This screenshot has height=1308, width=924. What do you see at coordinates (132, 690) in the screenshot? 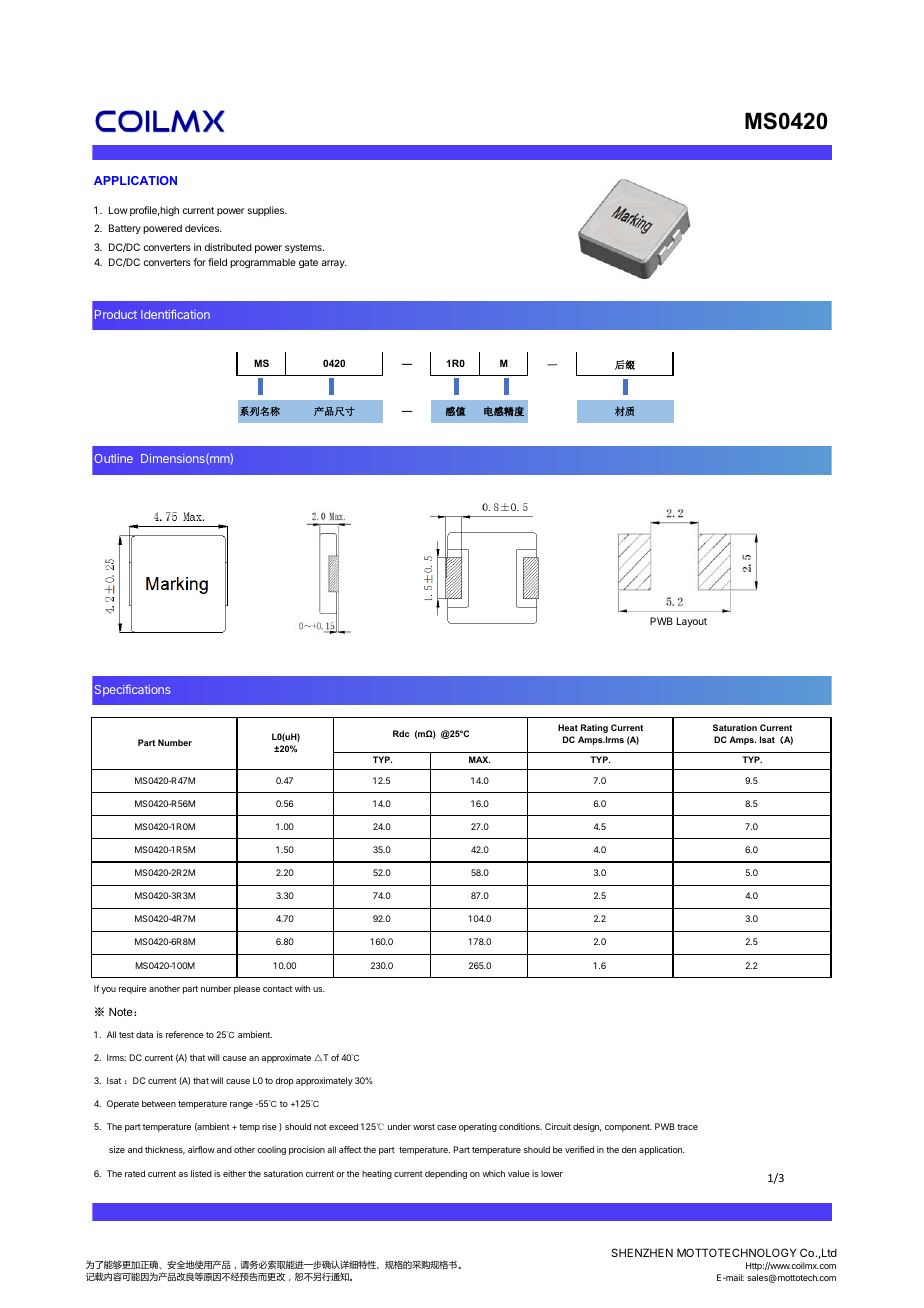
I see `Specifications` at bounding box center [132, 690].
